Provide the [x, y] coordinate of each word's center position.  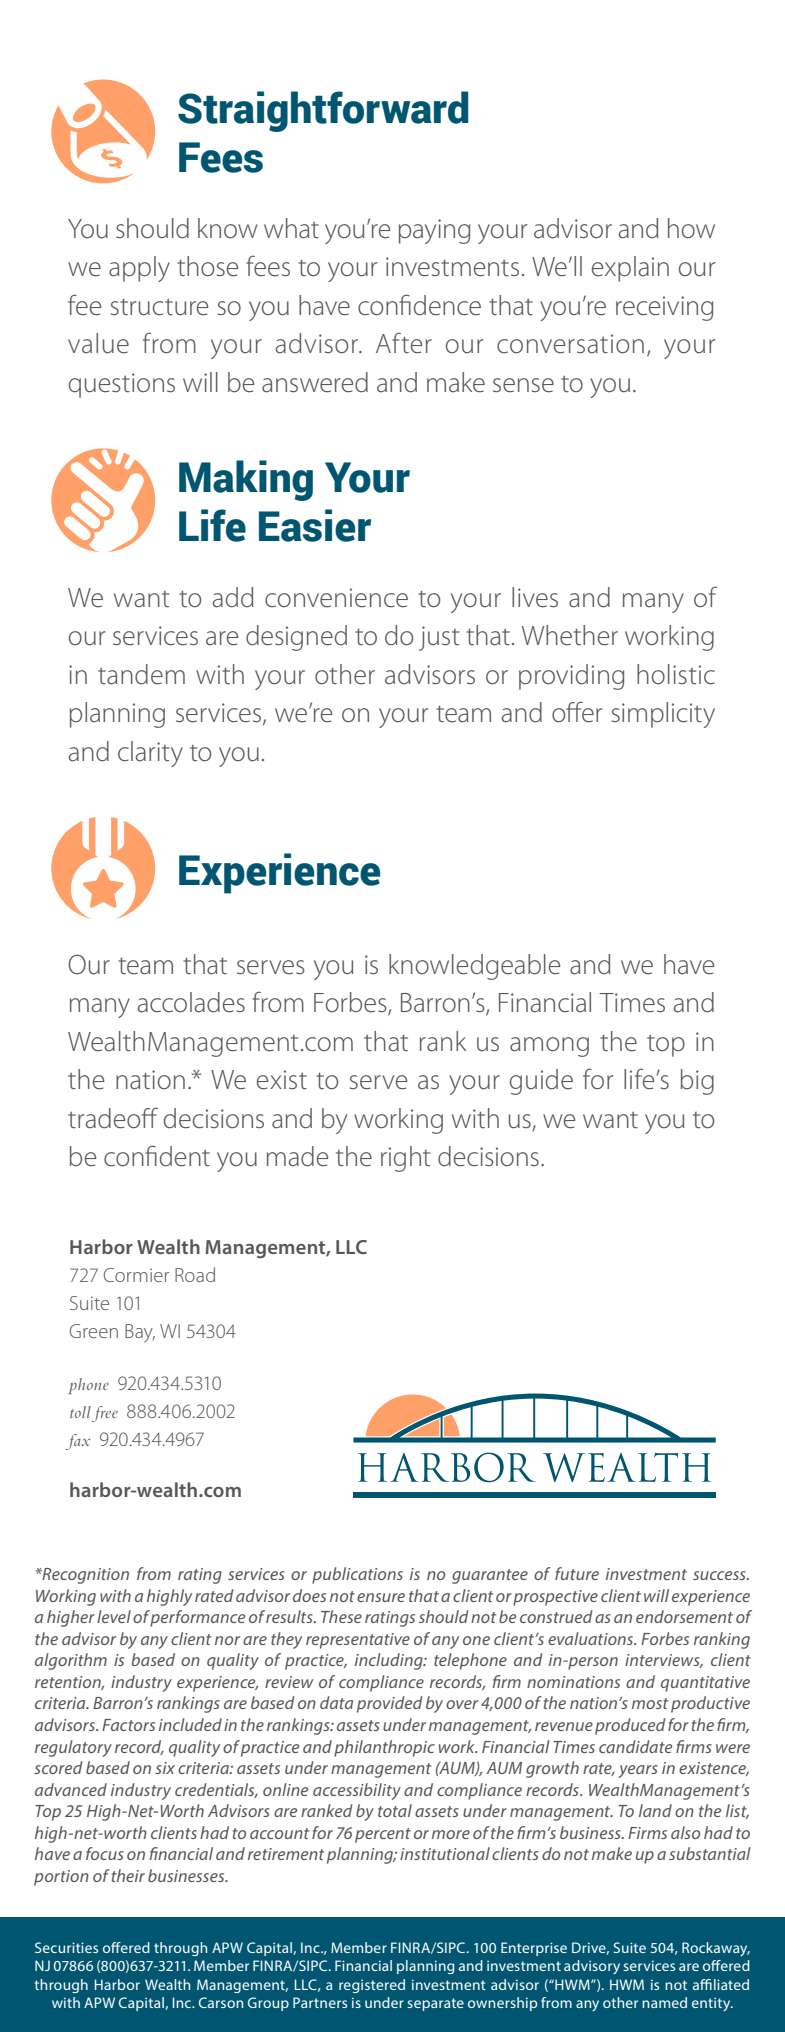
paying [434, 231]
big [697, 1082]
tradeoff [113, 1118]
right [405, 1159]
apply [139, 269]
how [691, 228]
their [128, 1875]
